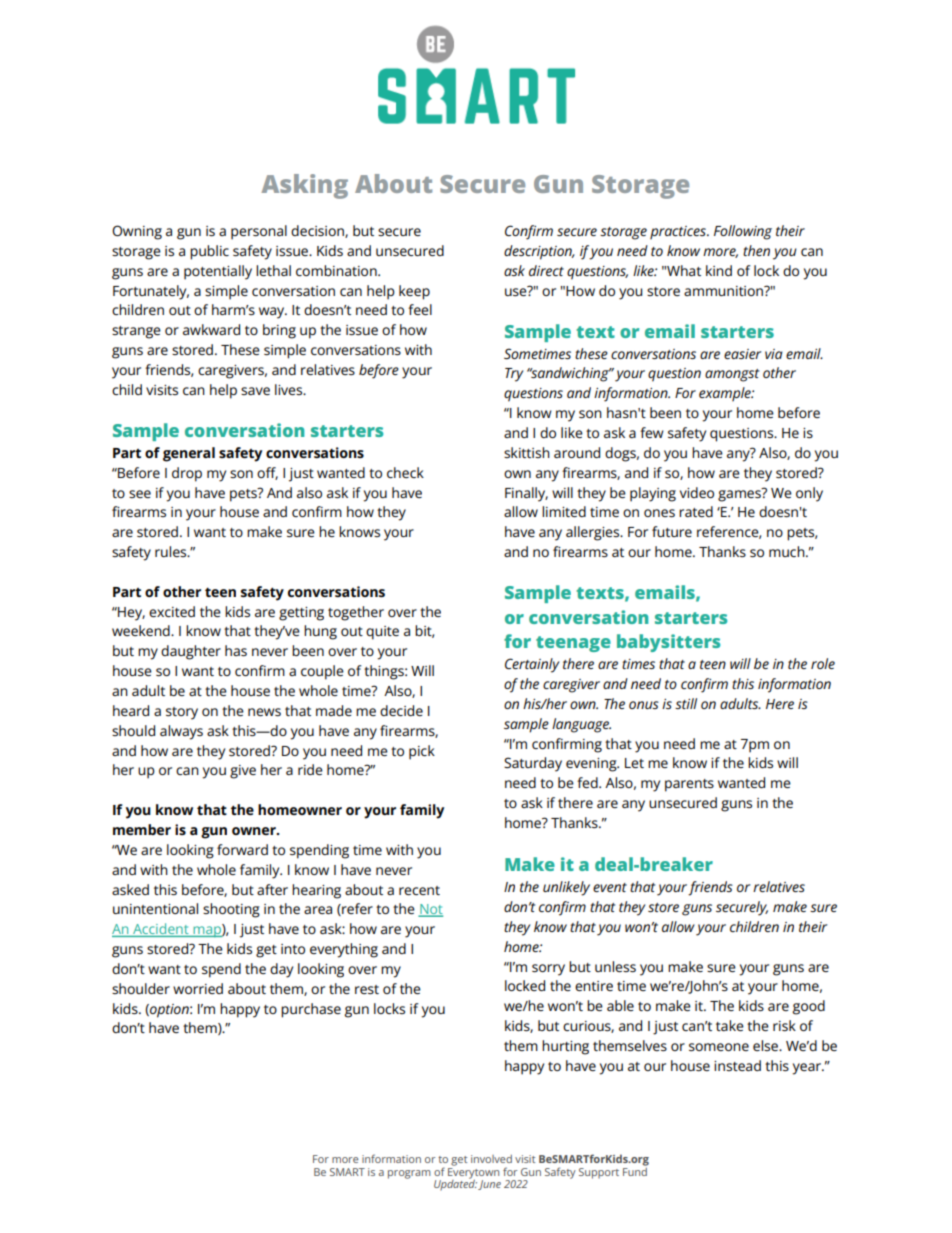 This screenshot has width=952, height=1233. What do you see at coordinates (209, 252) in the screenshot?
I see `public` at bounding box center [209, 252].
